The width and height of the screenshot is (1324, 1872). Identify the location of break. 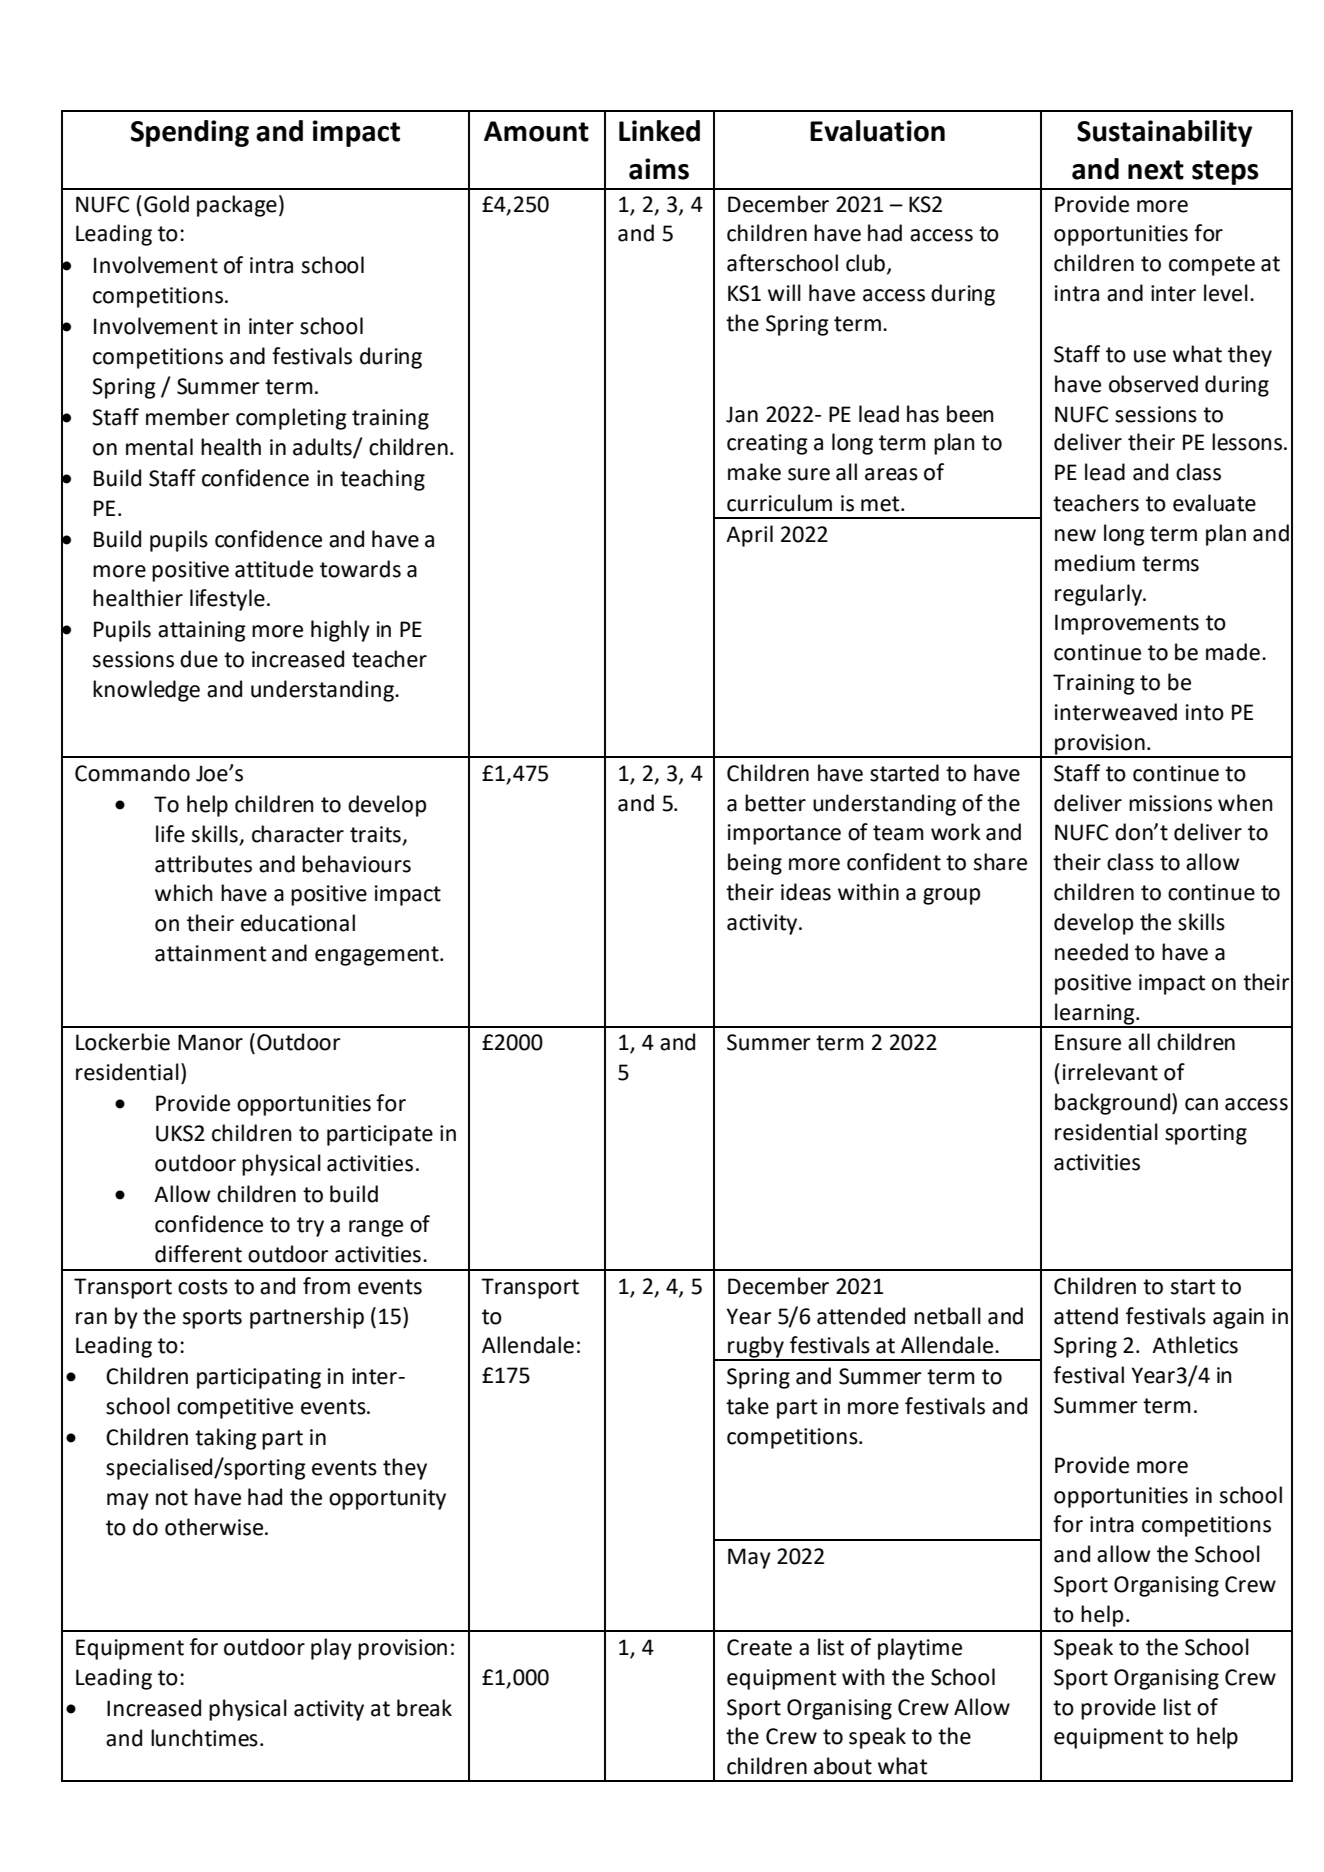
(424, 1708).
